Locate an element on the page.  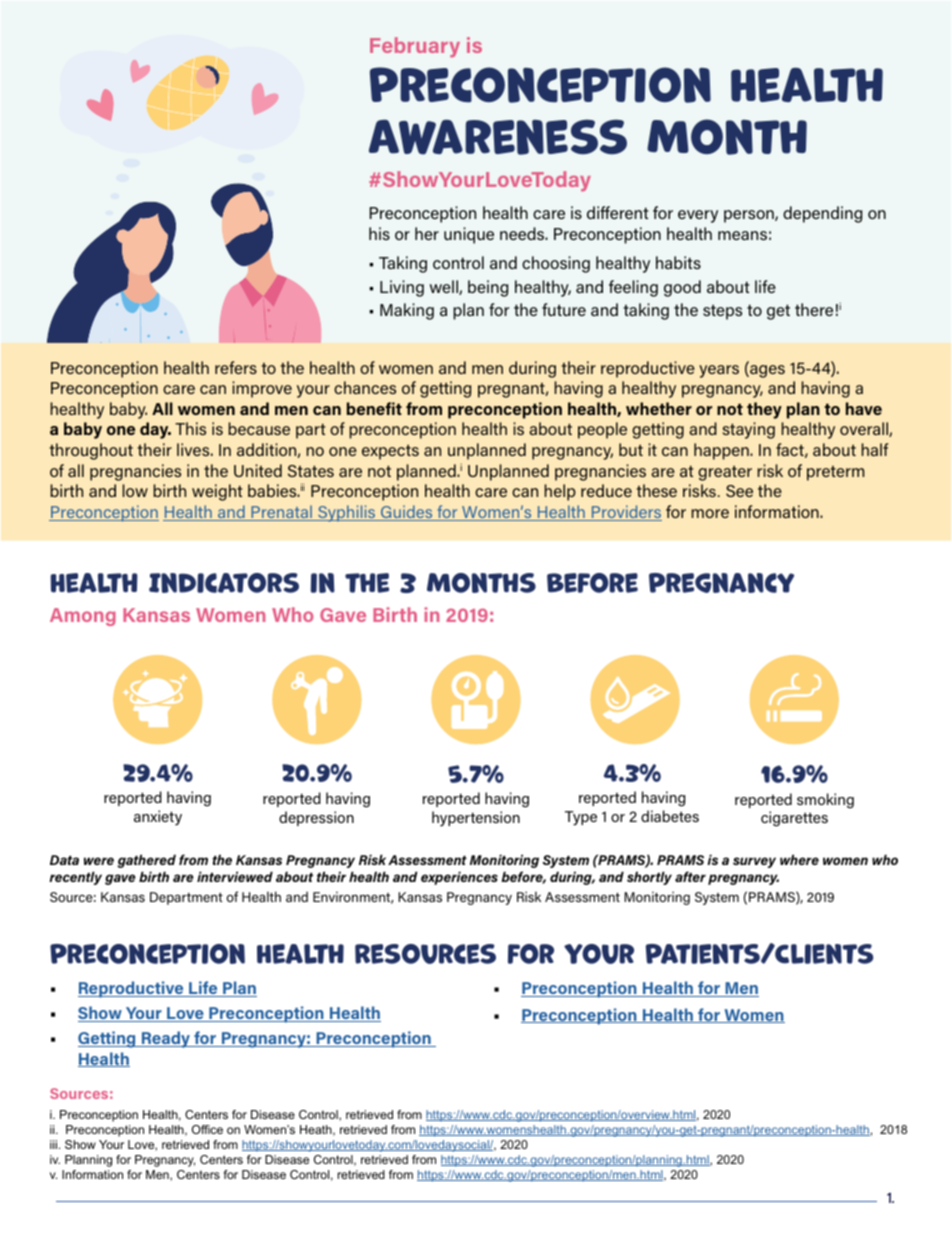
anxiety is located at coordinates (158, 818).
